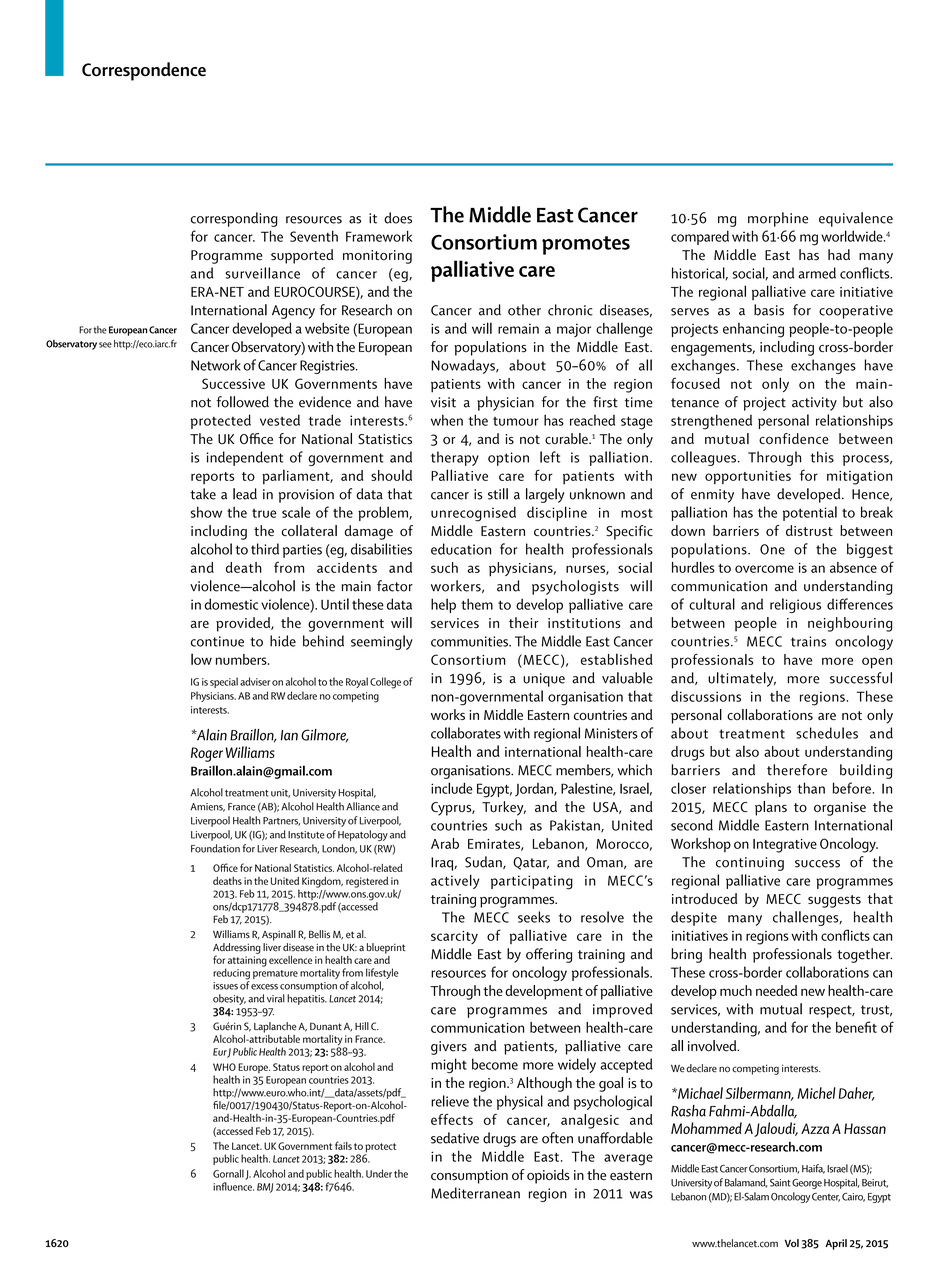 This document has height=1279, width=952. I want to click on Mediterranean, so click(475, 1193).
